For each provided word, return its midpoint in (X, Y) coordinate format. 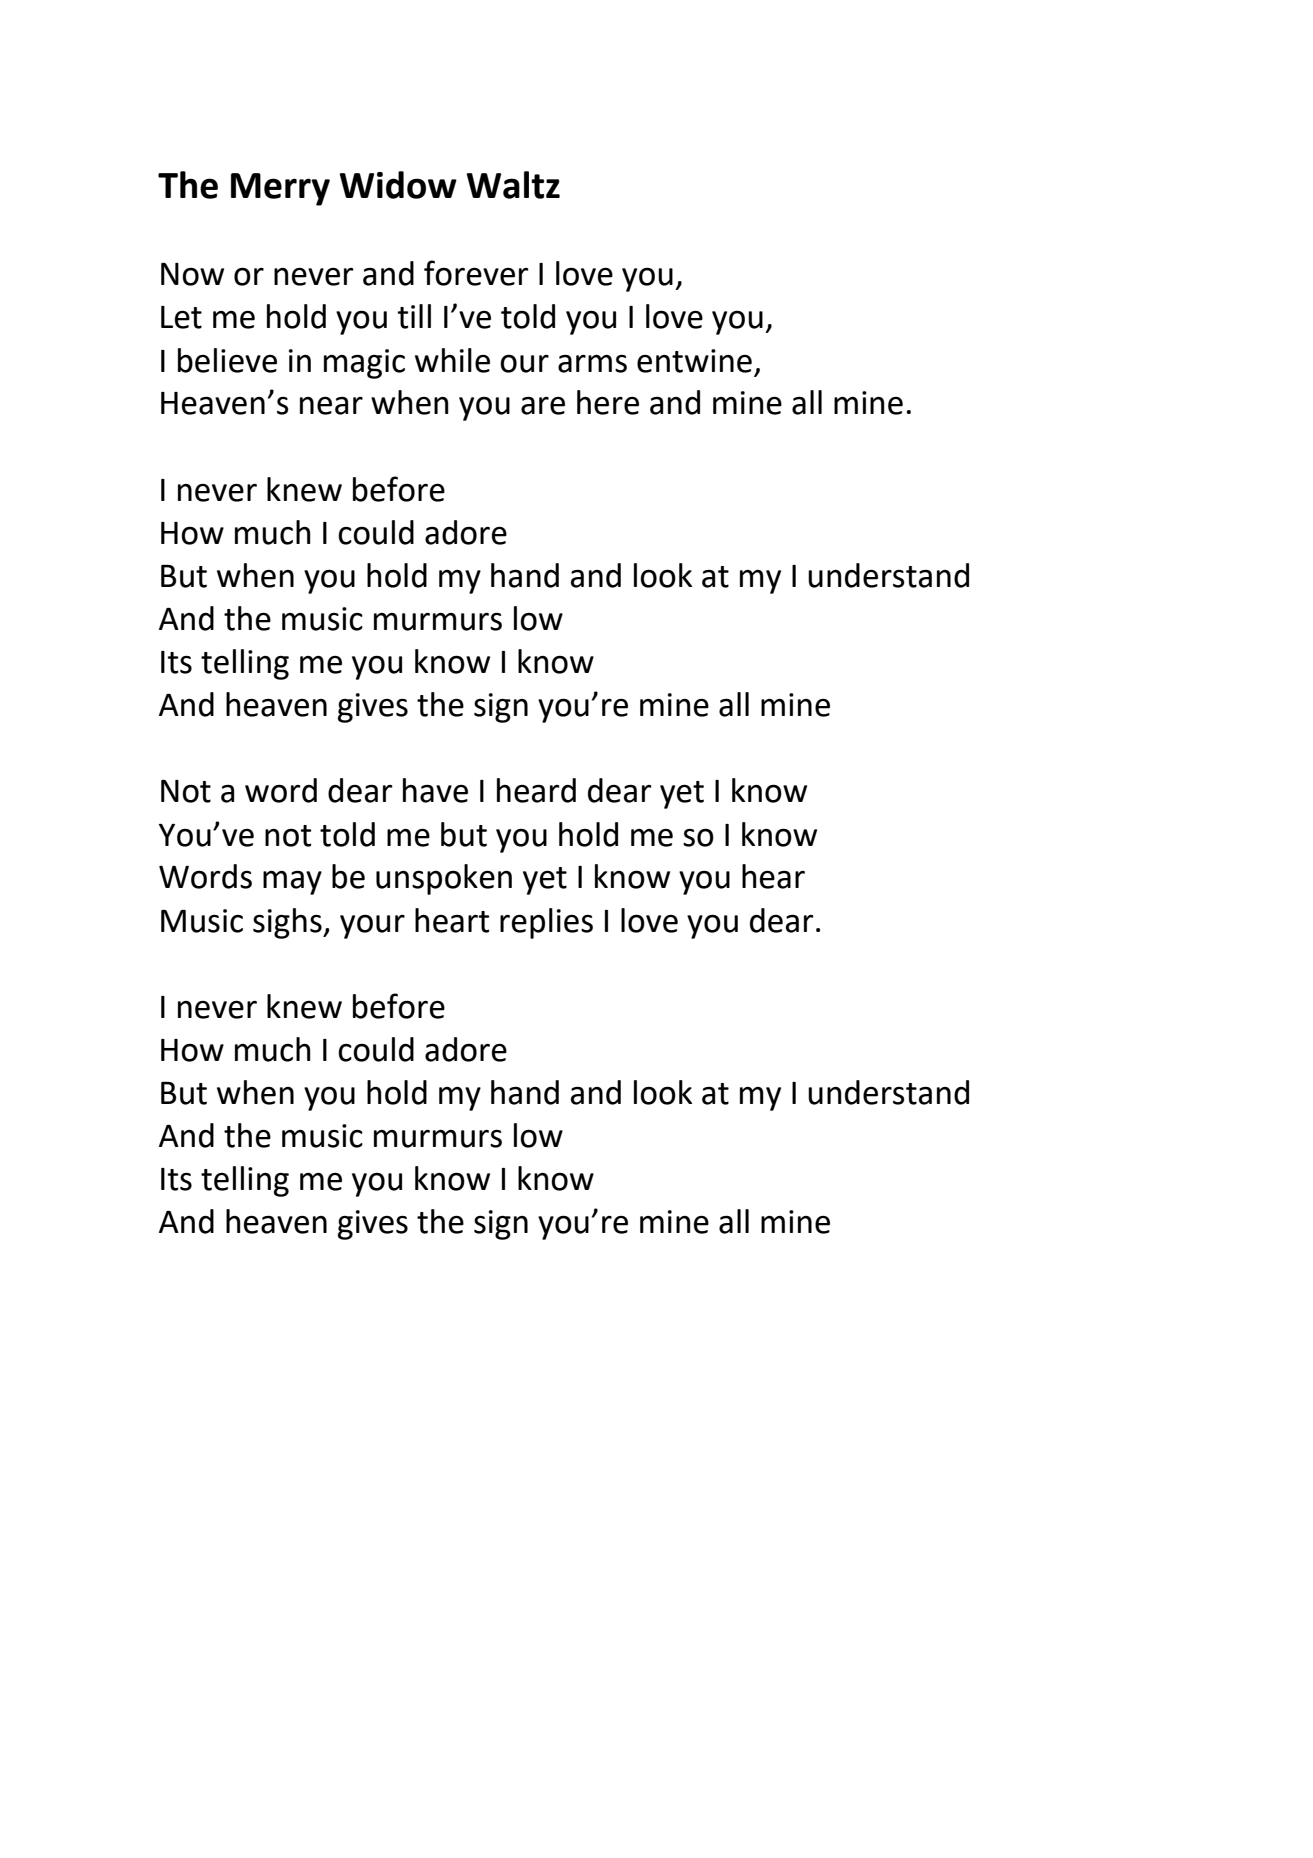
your (372, 926)
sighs (288, 923)
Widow (398, 185)
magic (364, 364)
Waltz (513, 185)
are (543, 405)
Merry (280, 189)
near (331, 406)
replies (546, 923)
